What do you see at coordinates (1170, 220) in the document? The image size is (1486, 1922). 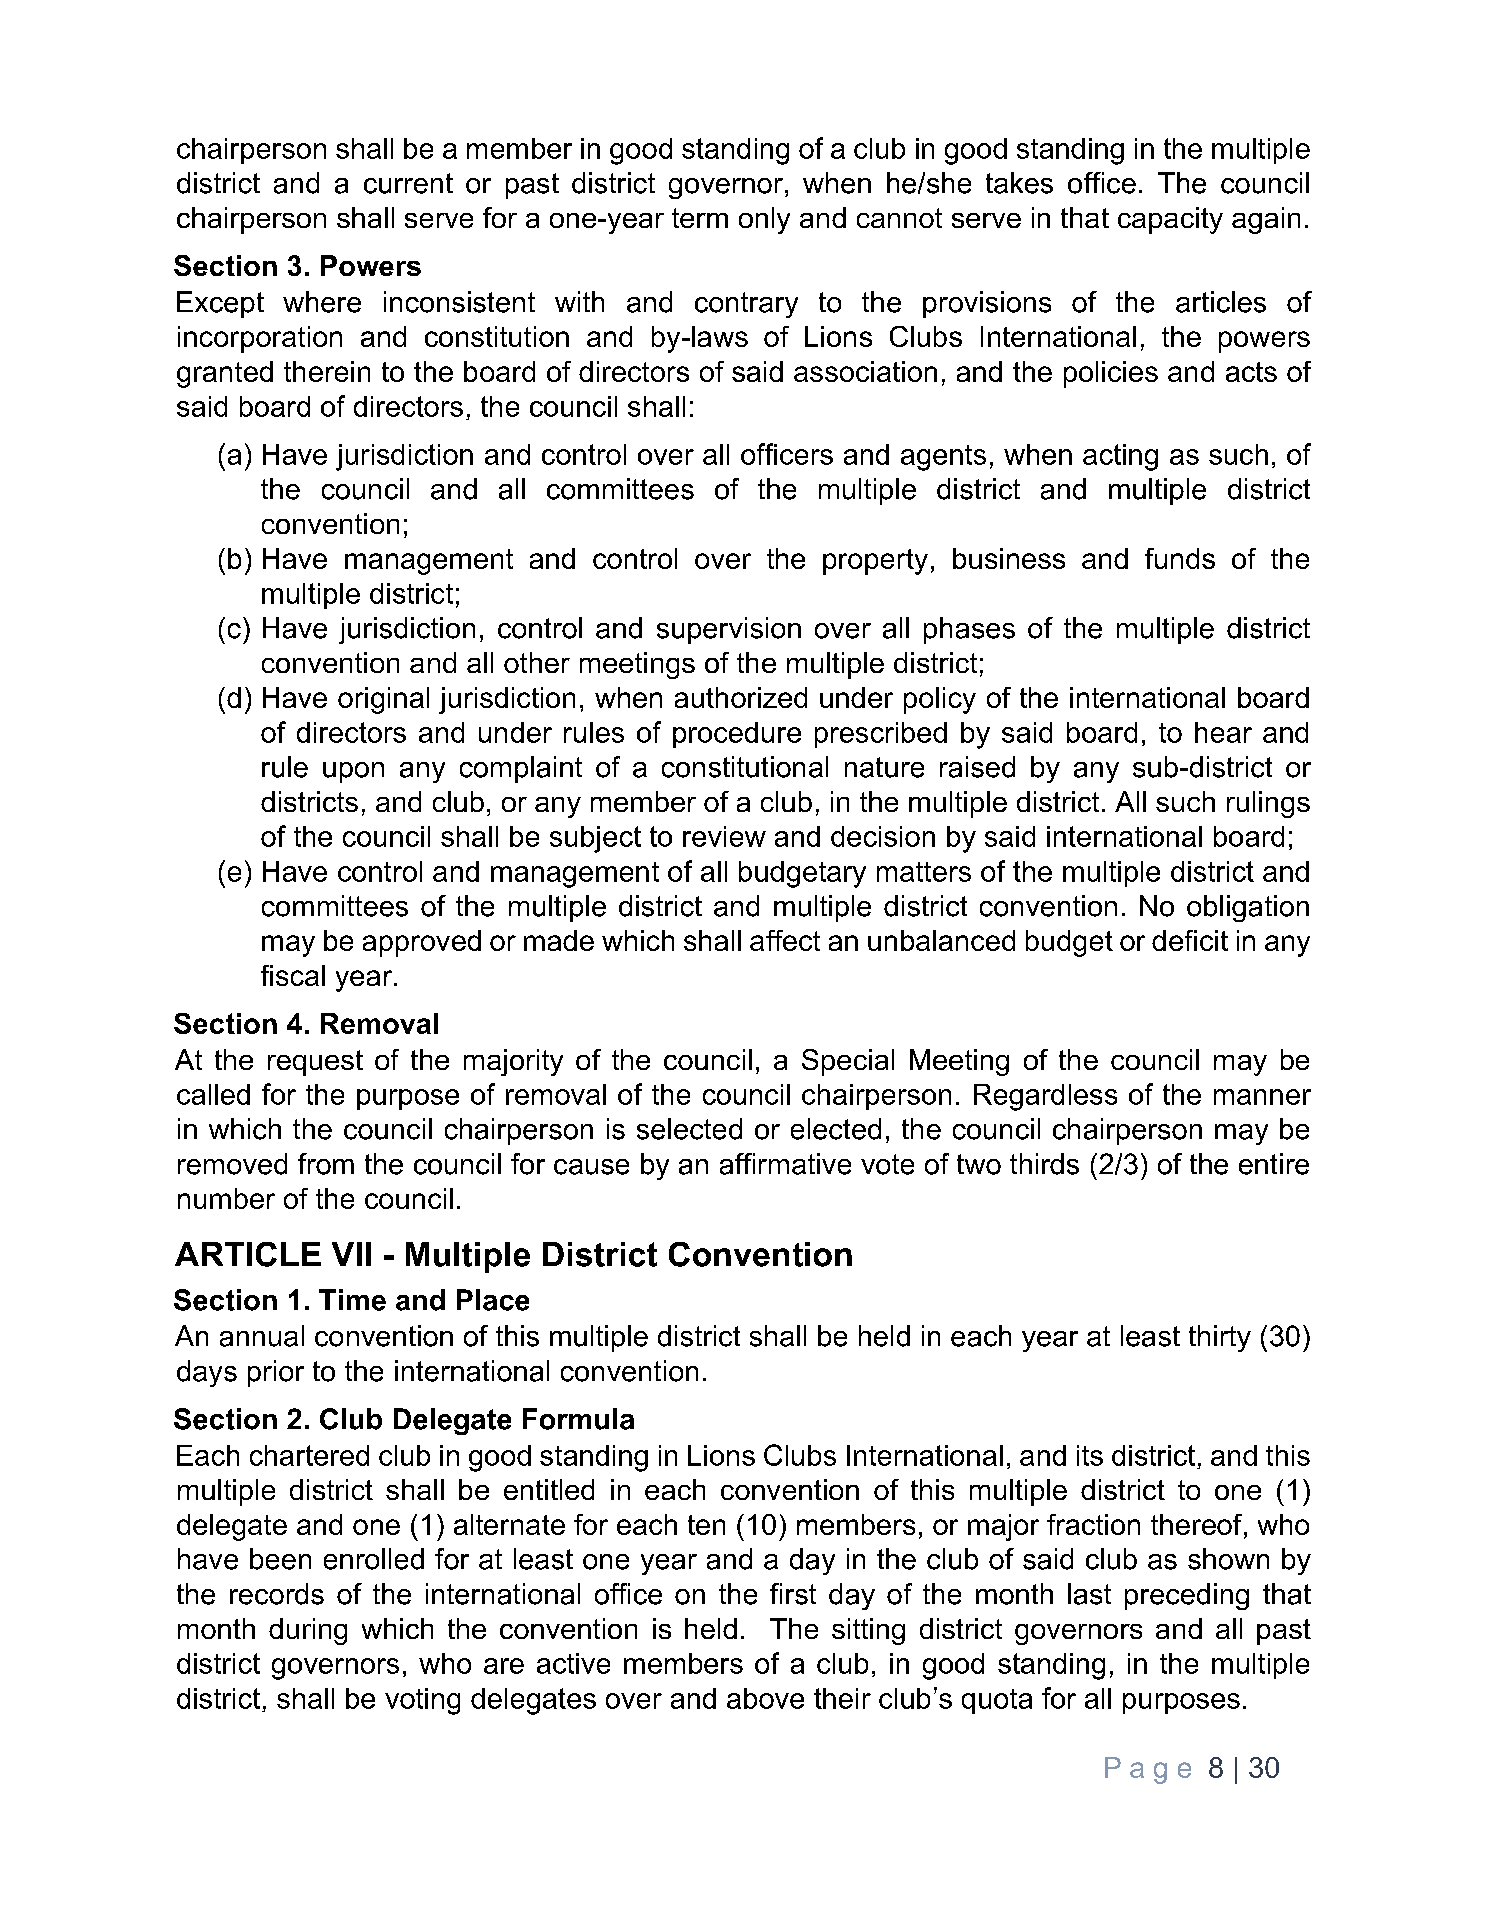 I see `capacity` at bounding box center [1170, 220].
